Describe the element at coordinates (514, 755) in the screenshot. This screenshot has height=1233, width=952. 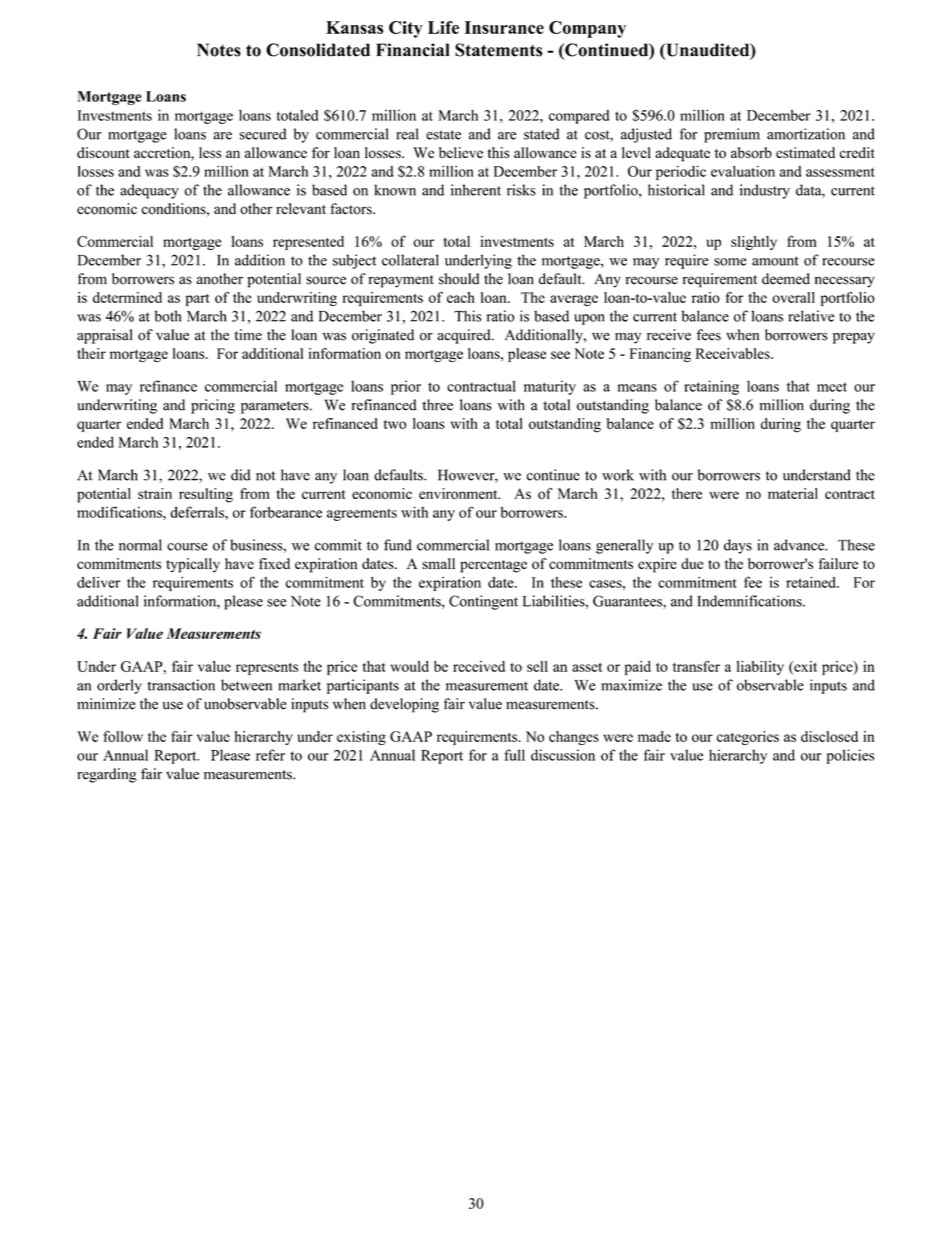
I see `full` at that location.
